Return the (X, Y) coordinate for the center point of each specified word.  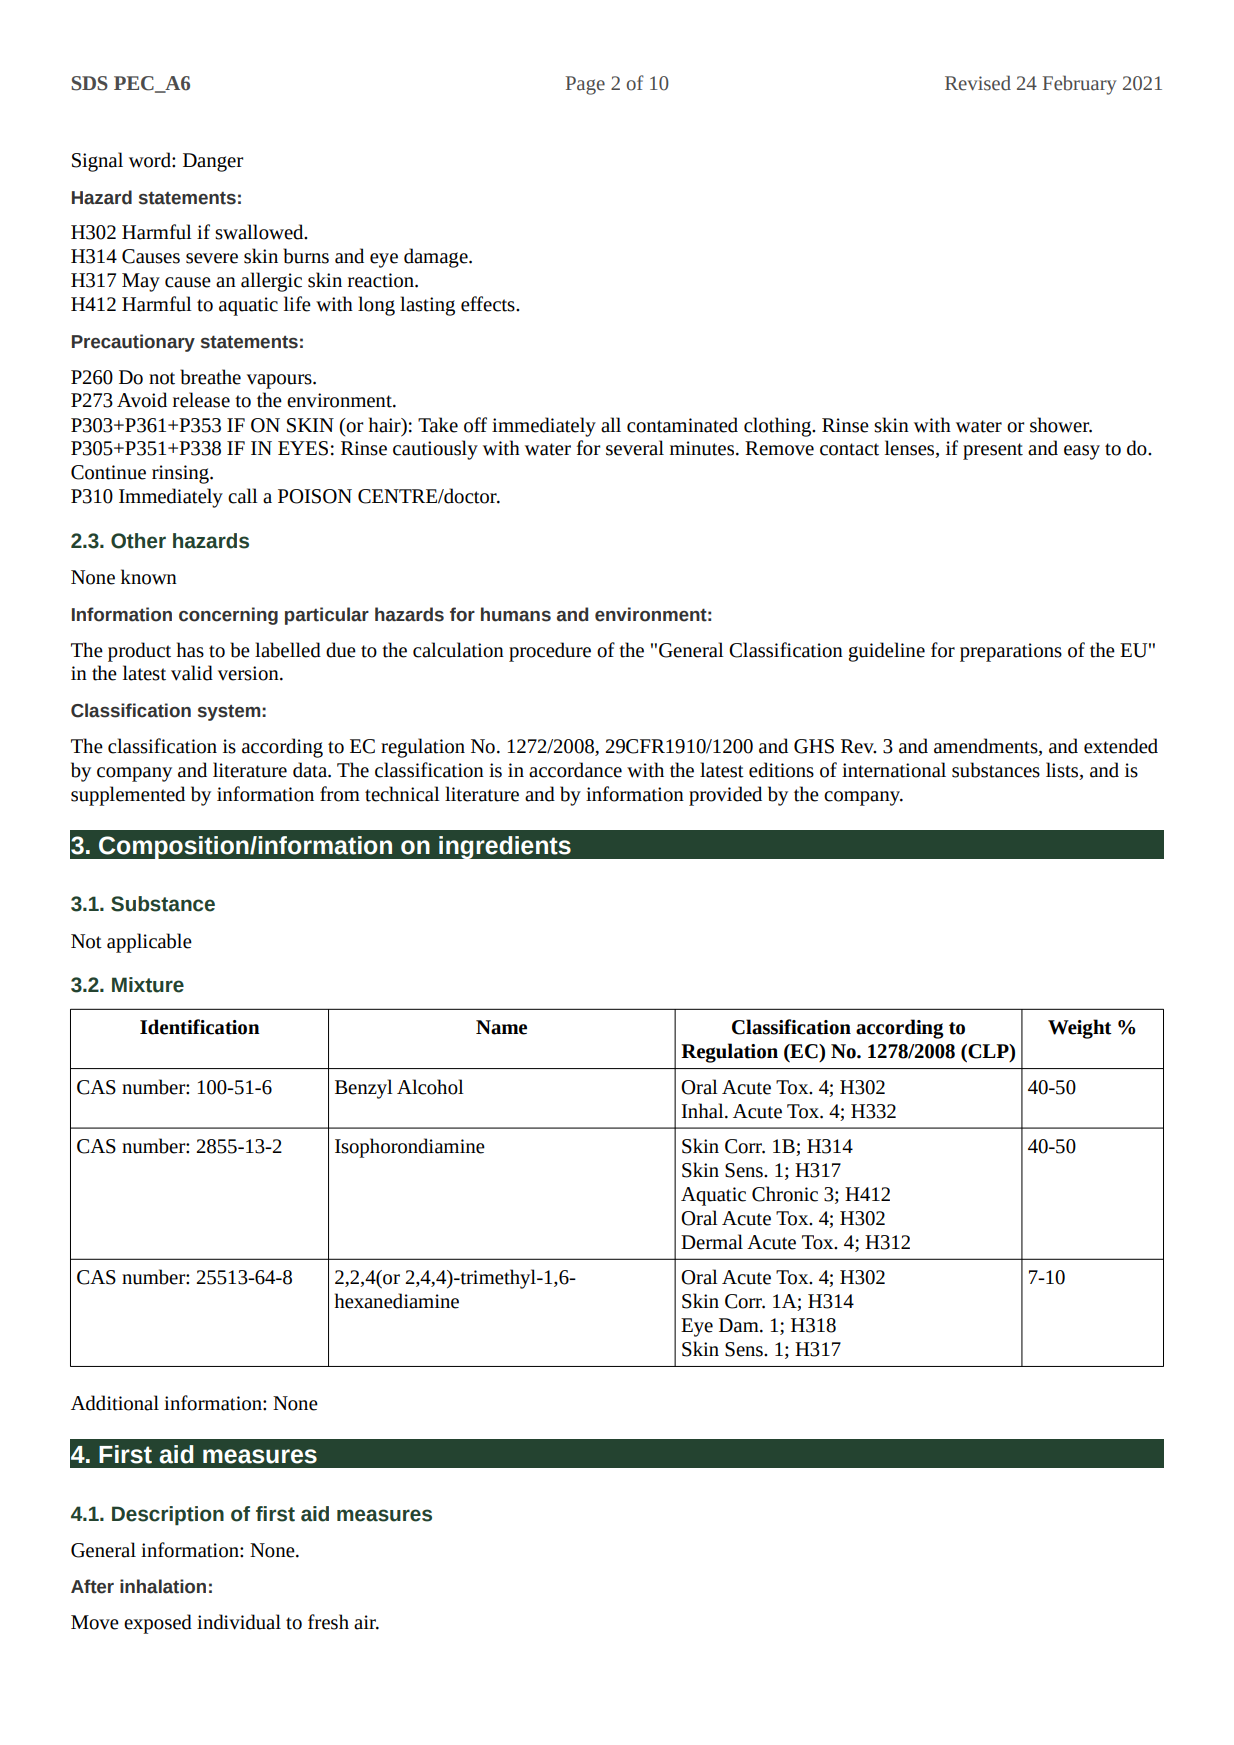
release (201, 400)
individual (239, 1622)
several (635, 448)
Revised (978, 83)
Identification (200, 1027)
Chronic (785, 1194)
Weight (1080, 1029)
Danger (213, 162)
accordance (575, 770)
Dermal (712, 1242)
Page (585, 85)
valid (192, 673)
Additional (115, 1403)
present (993, 451)
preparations (1011, 652)
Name (501, 1027)
